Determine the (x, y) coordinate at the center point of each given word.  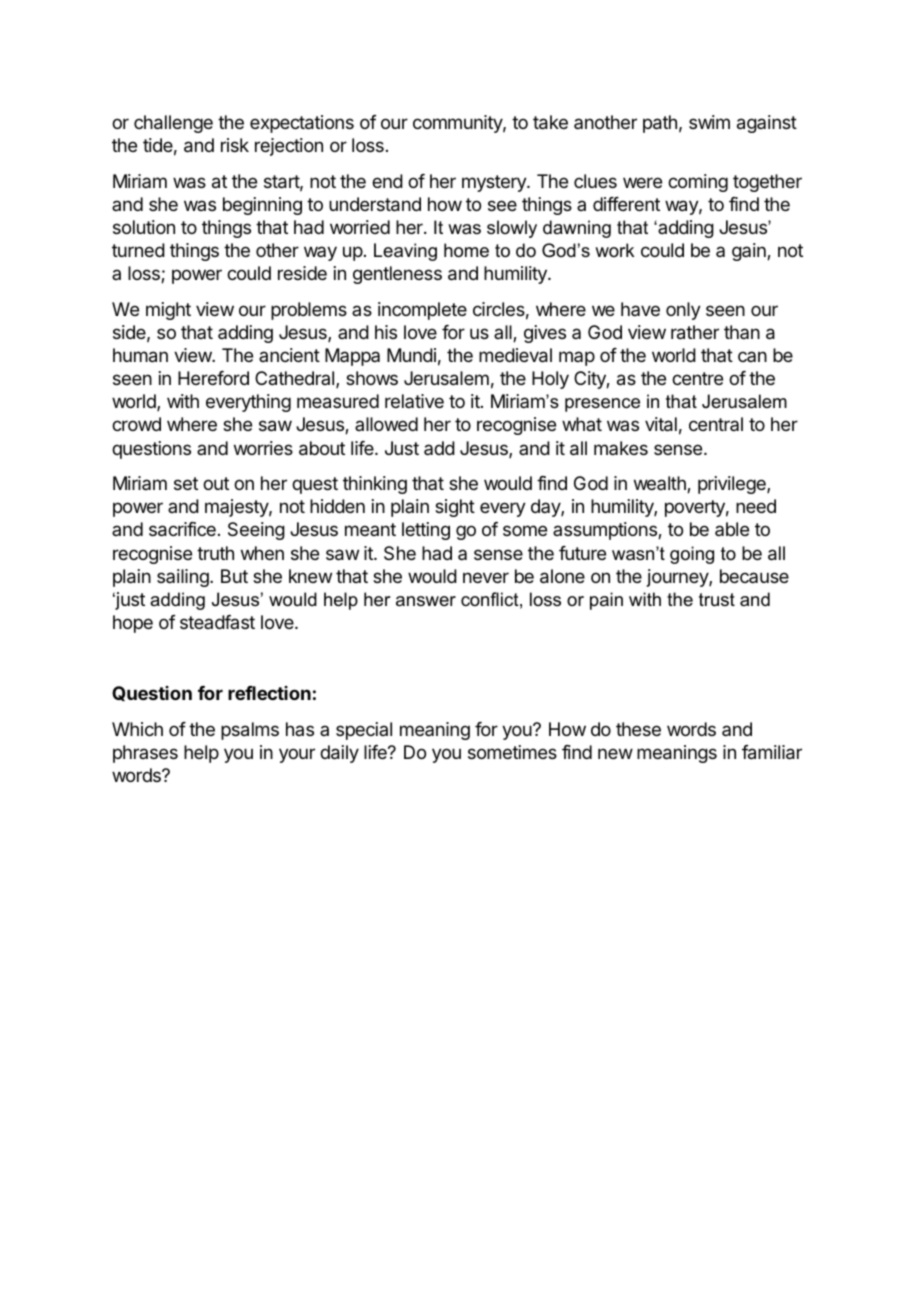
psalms (250, 731)
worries (263, 448)
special (364, 731)
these (638, 729)
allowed (386, 424)
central (716, 424)
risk (235, 145)
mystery (495, 183)
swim (709, 122)
